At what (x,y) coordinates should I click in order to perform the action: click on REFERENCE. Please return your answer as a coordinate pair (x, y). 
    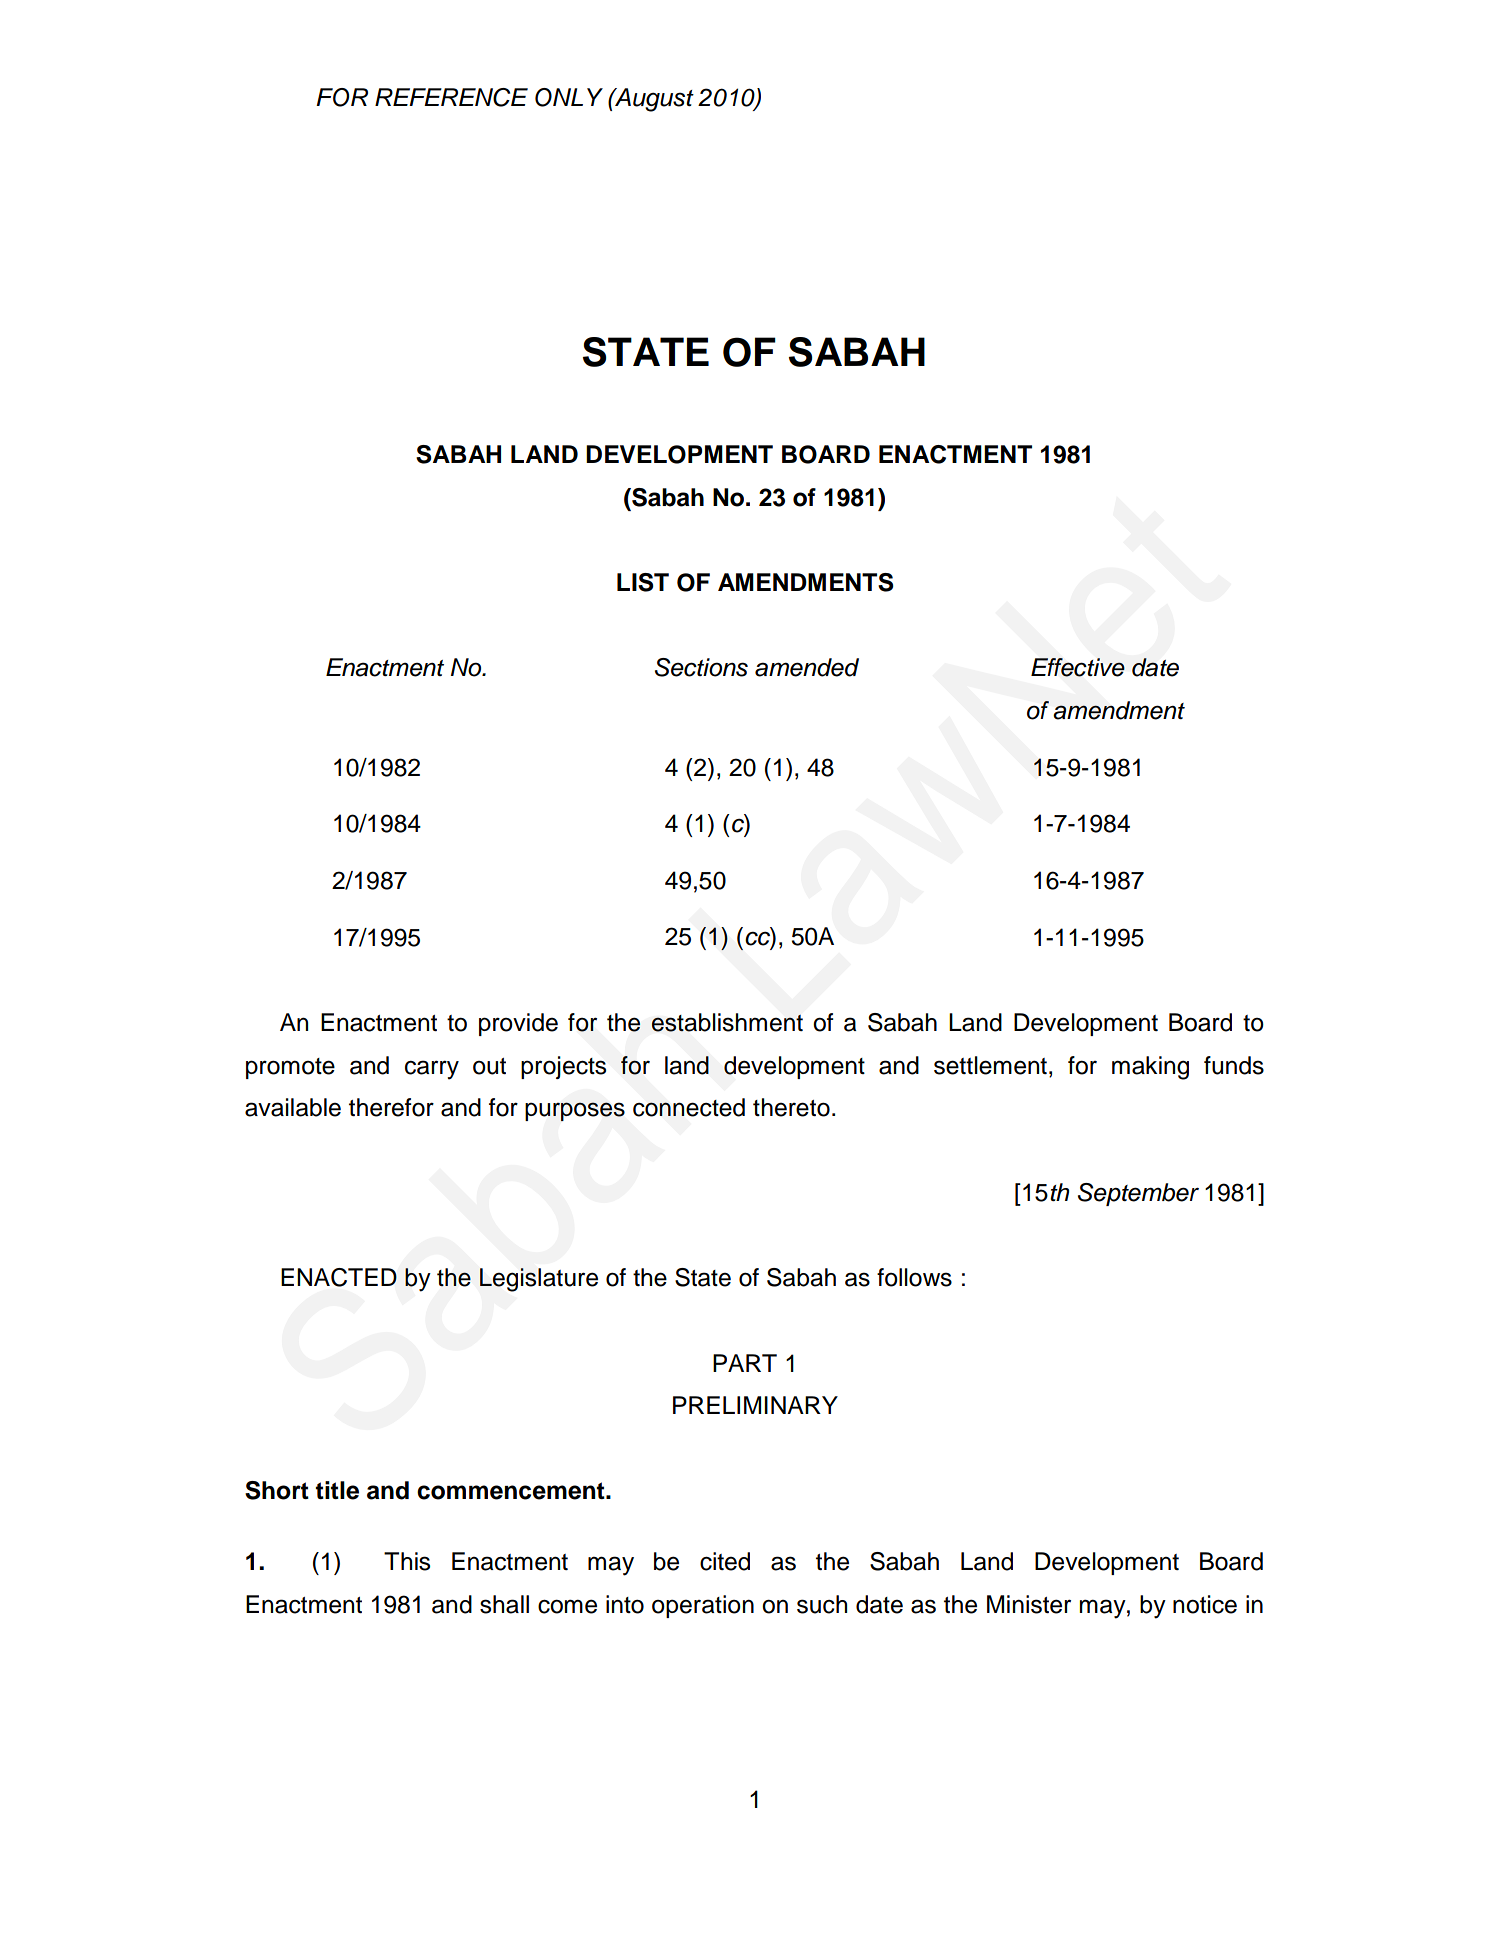
    Looking at the image, I should click on (451, 97).
